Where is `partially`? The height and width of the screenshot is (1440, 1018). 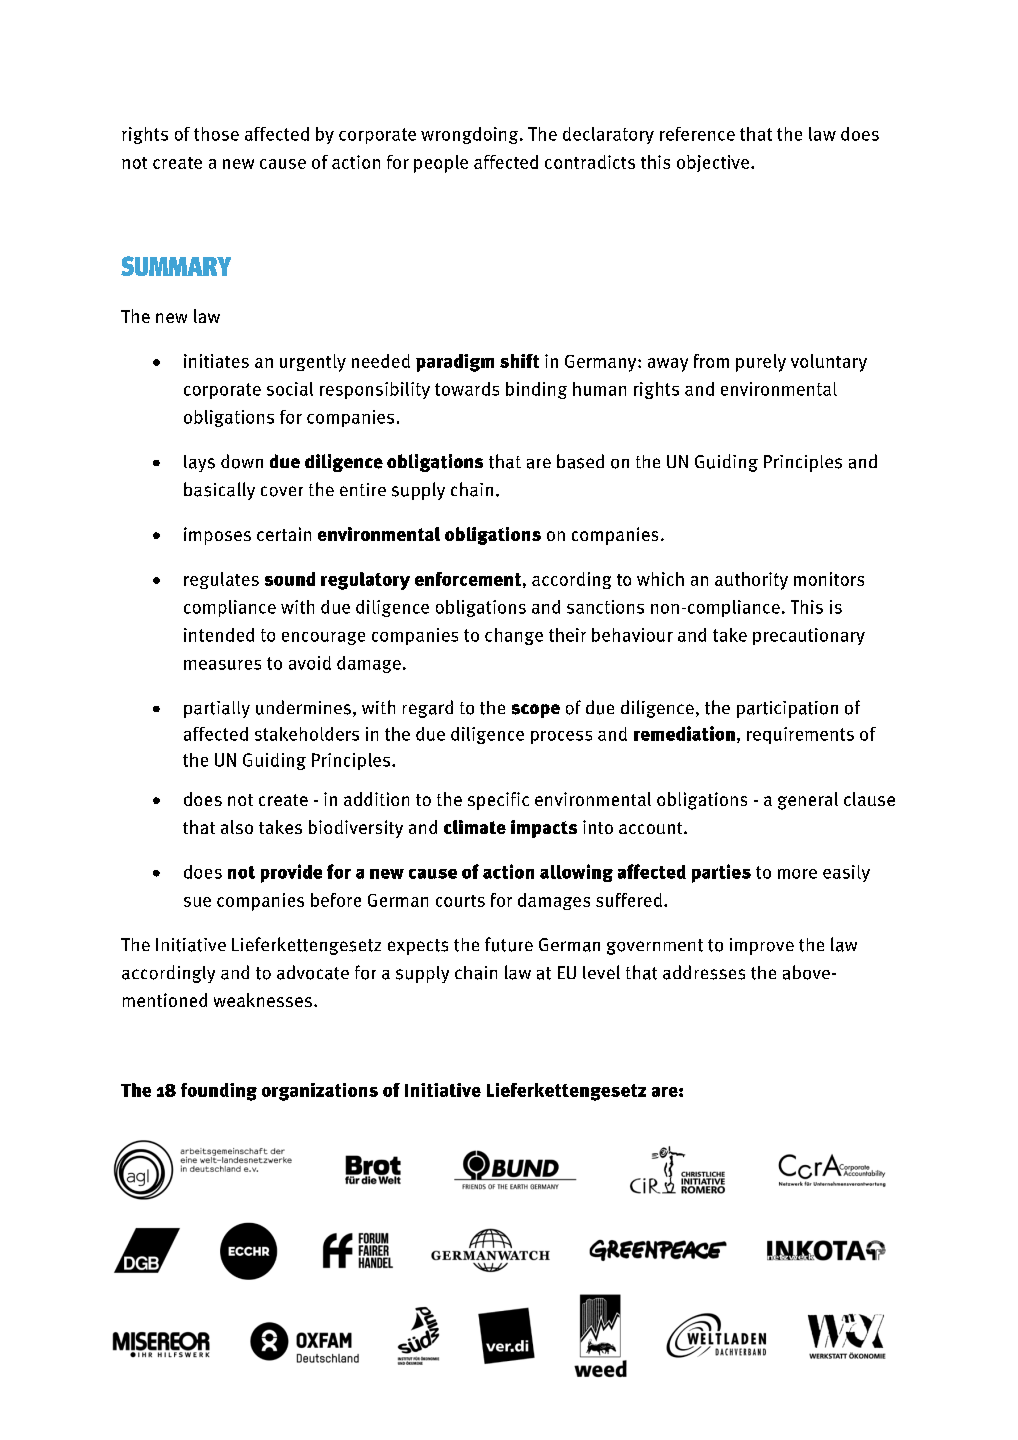
partially is located at coordinates (217, 709).
